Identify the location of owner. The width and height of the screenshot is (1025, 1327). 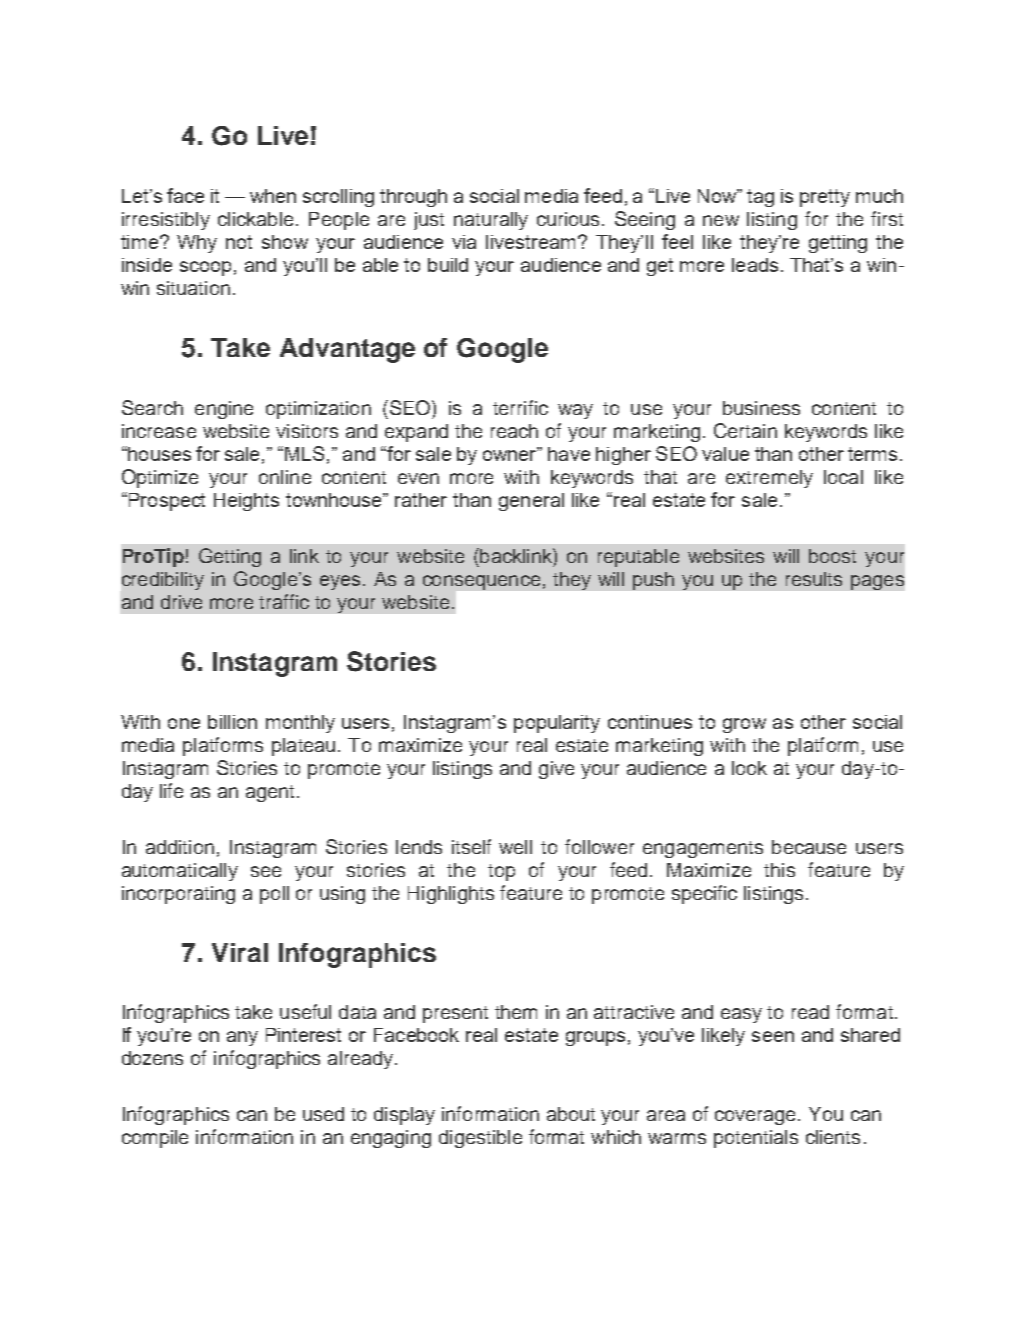
(511, 454).
